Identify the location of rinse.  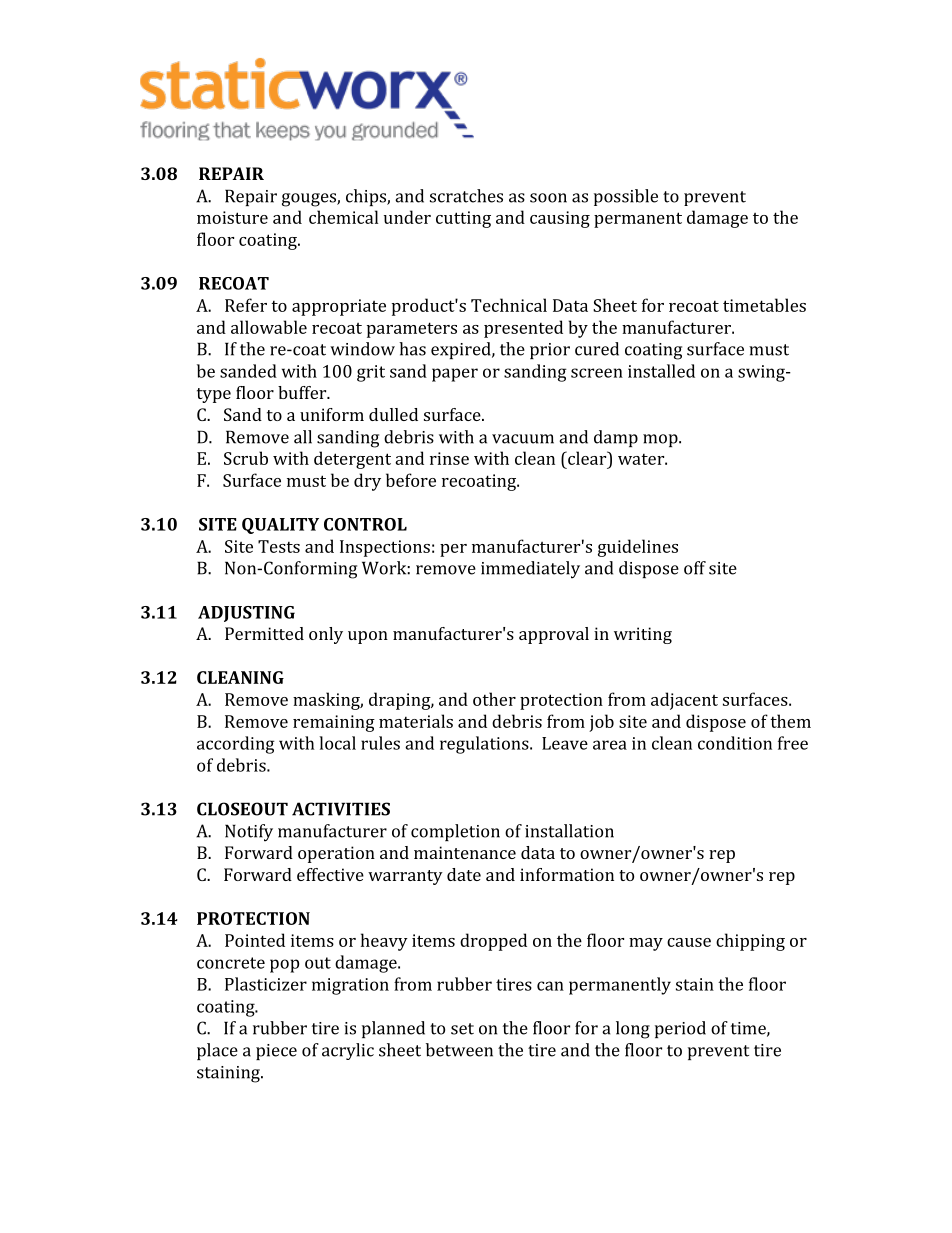
(449, 458).
